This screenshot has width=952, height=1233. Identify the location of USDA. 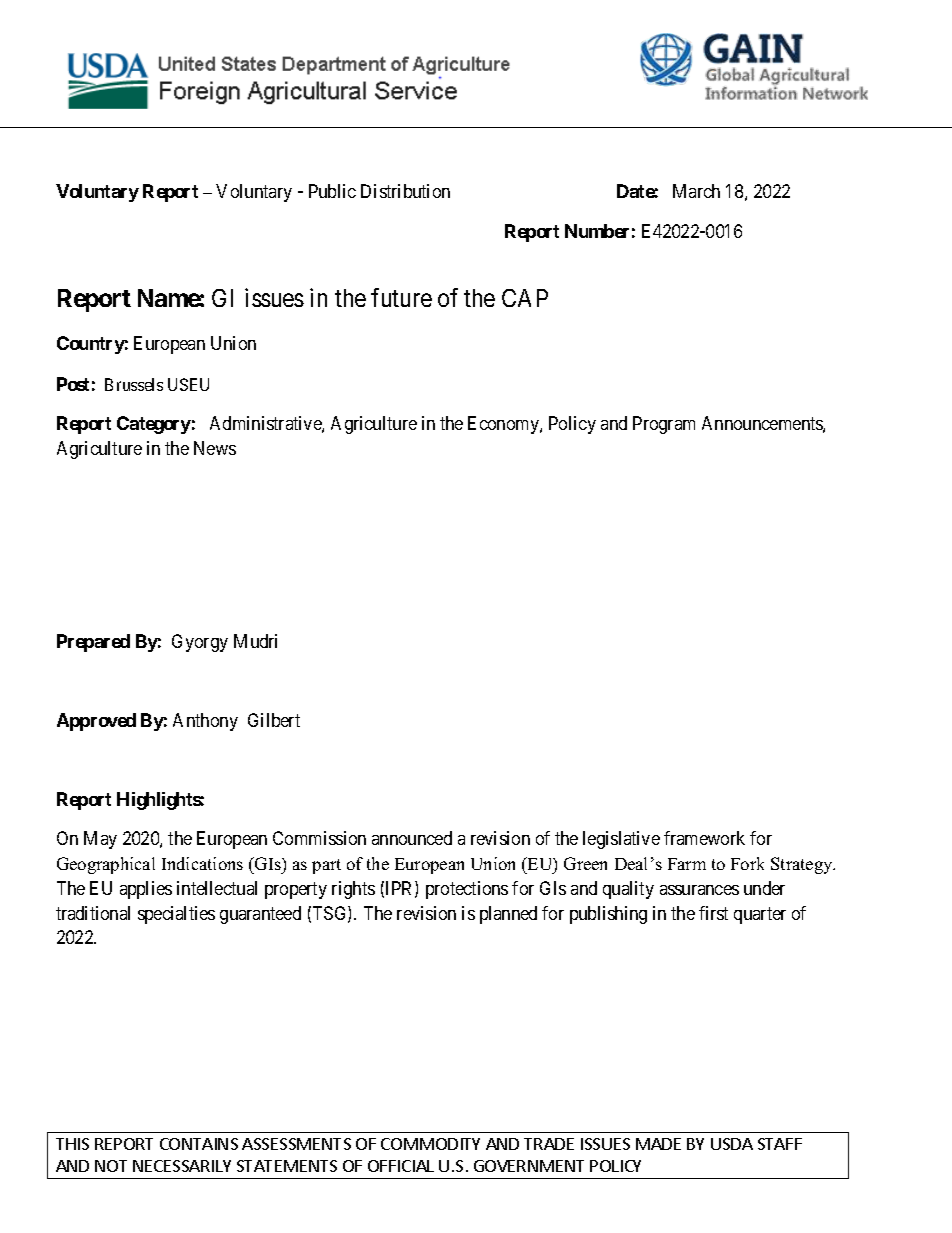
(732, 1144).
